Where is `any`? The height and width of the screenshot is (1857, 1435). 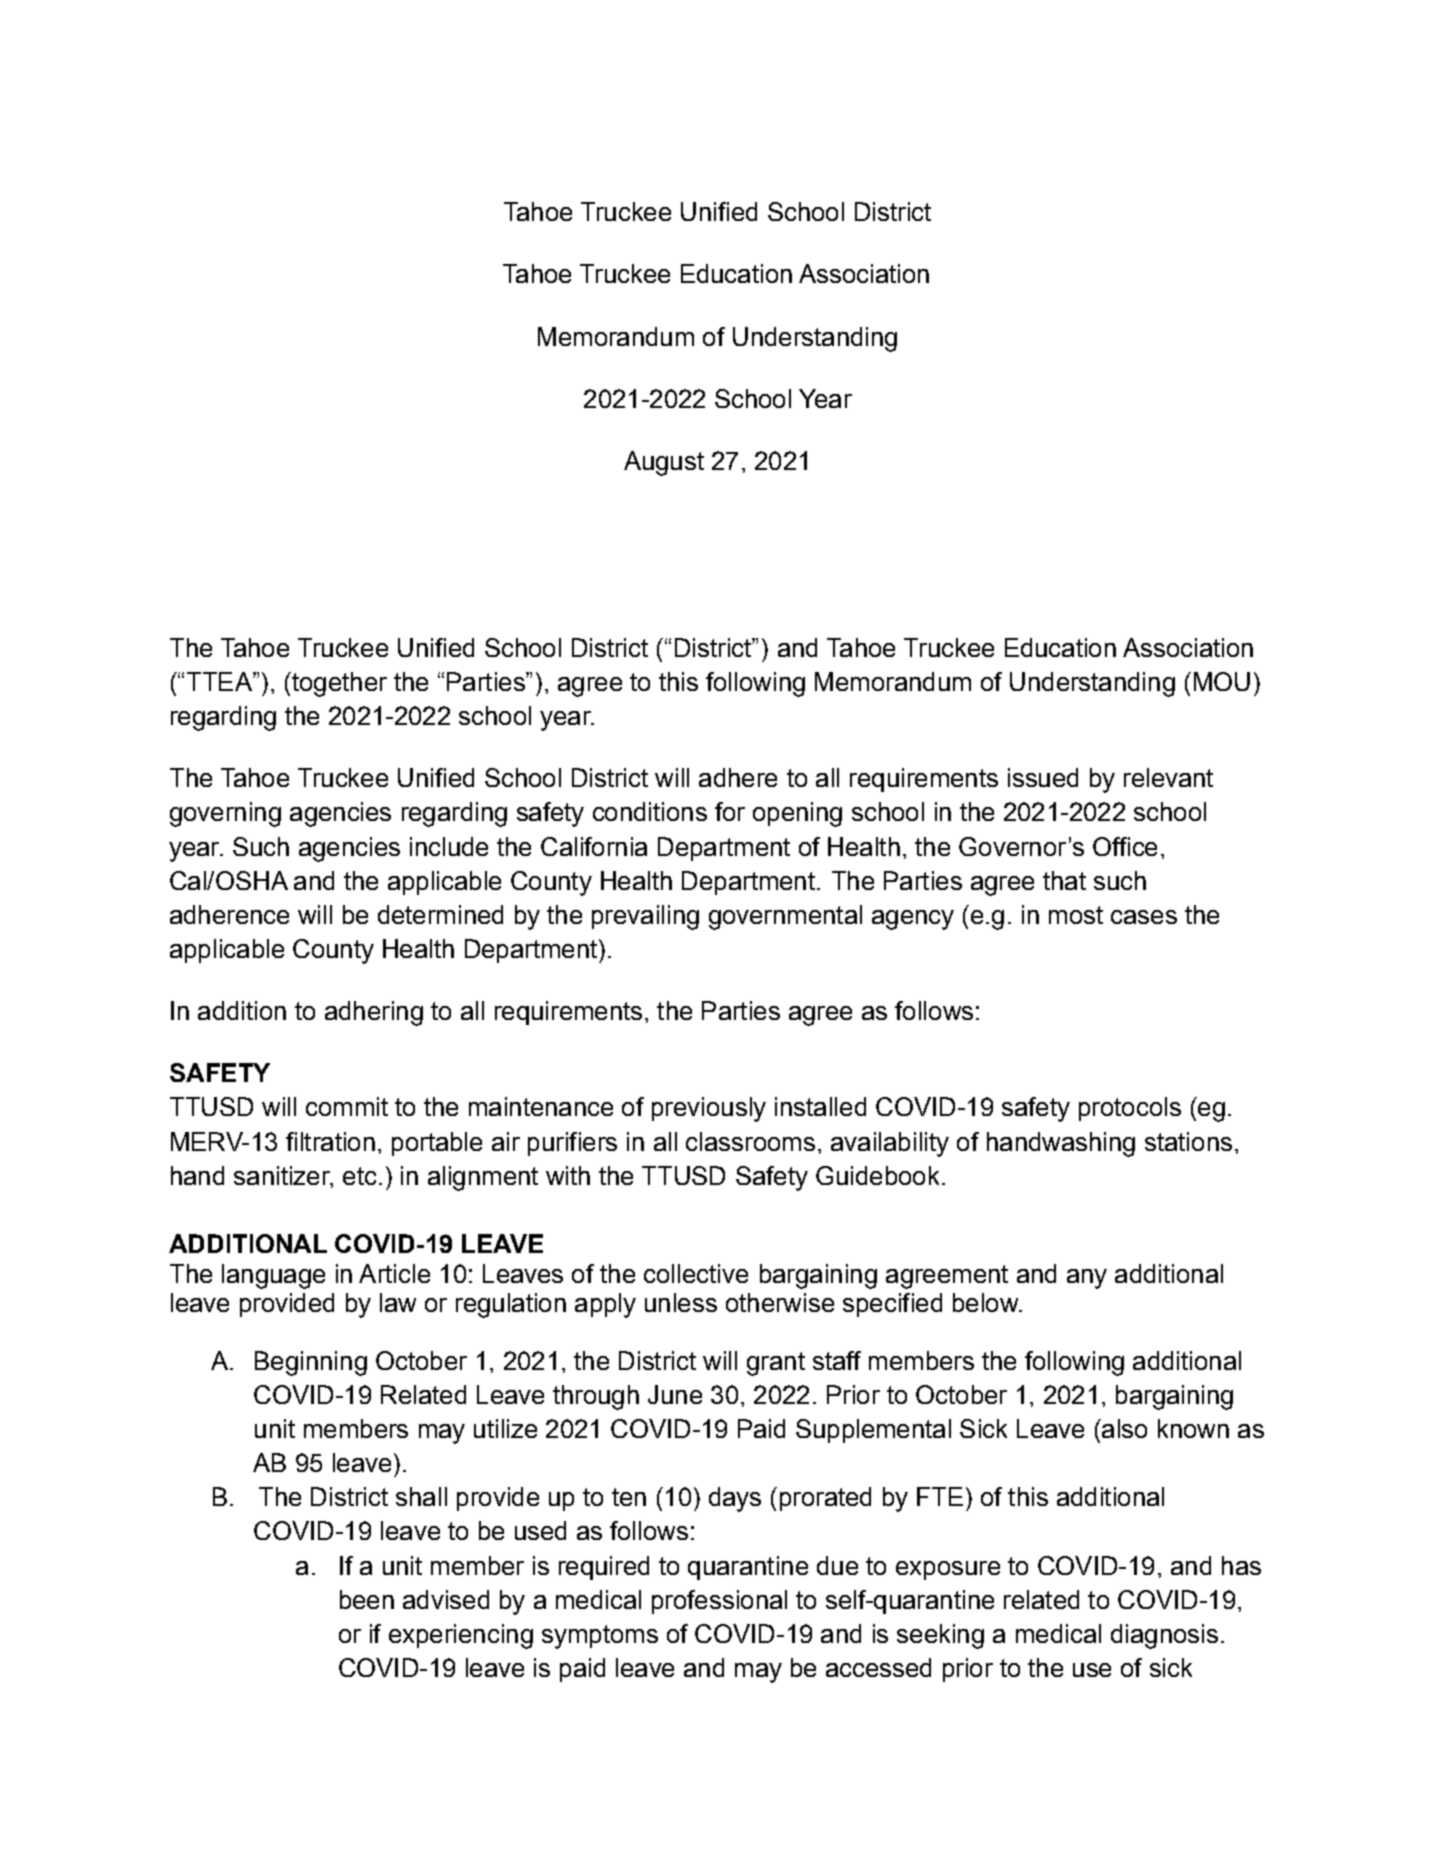 any is located at coordinates (1087, 1279).
